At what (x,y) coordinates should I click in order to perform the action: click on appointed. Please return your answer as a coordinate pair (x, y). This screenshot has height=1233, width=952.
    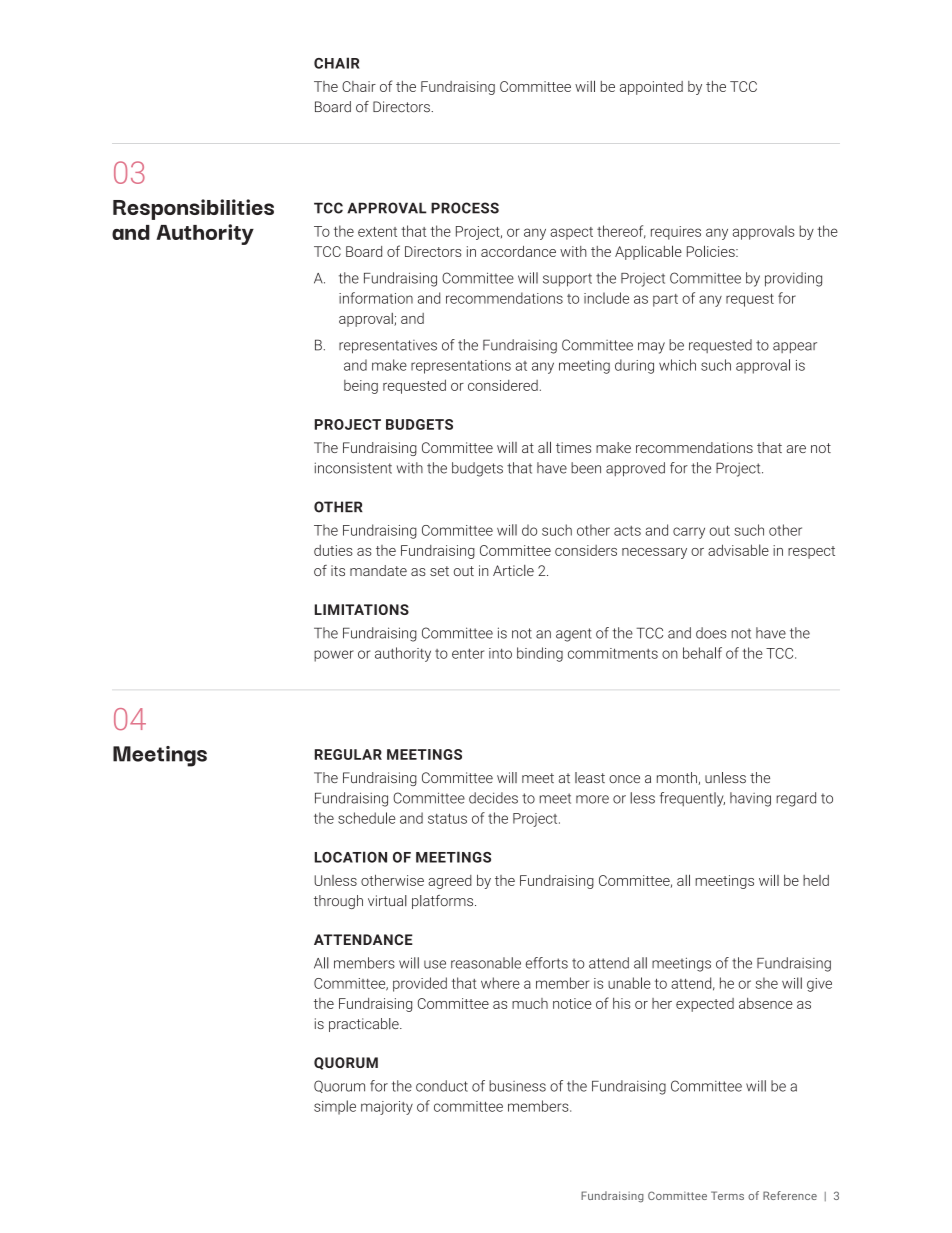
    Looking at the image, I should click on (651, 88).
